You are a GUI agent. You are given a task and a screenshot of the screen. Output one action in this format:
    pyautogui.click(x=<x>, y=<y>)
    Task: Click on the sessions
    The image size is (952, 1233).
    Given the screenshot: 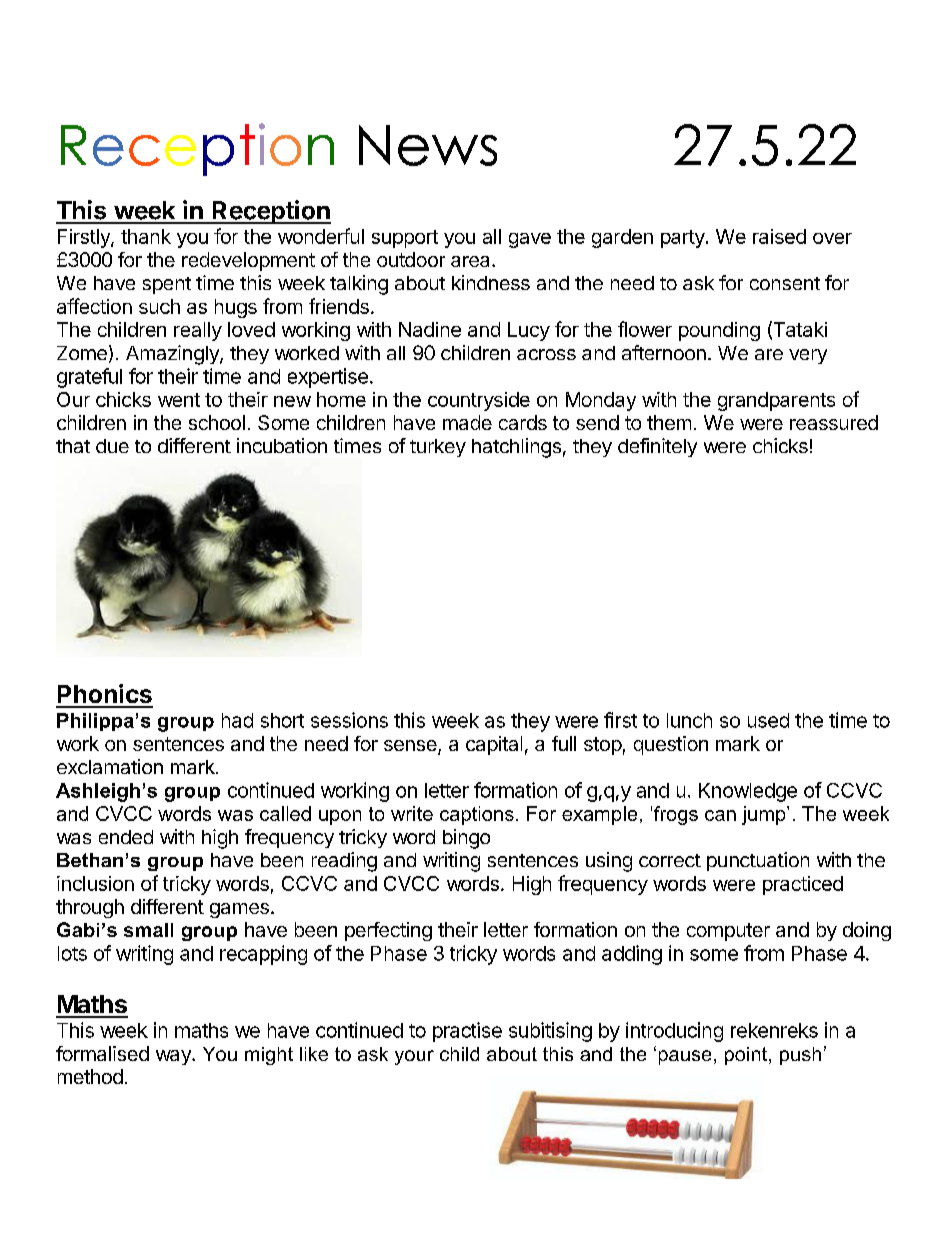 What is the action you would take?
    pyautogui.click(x=349, y=720)
